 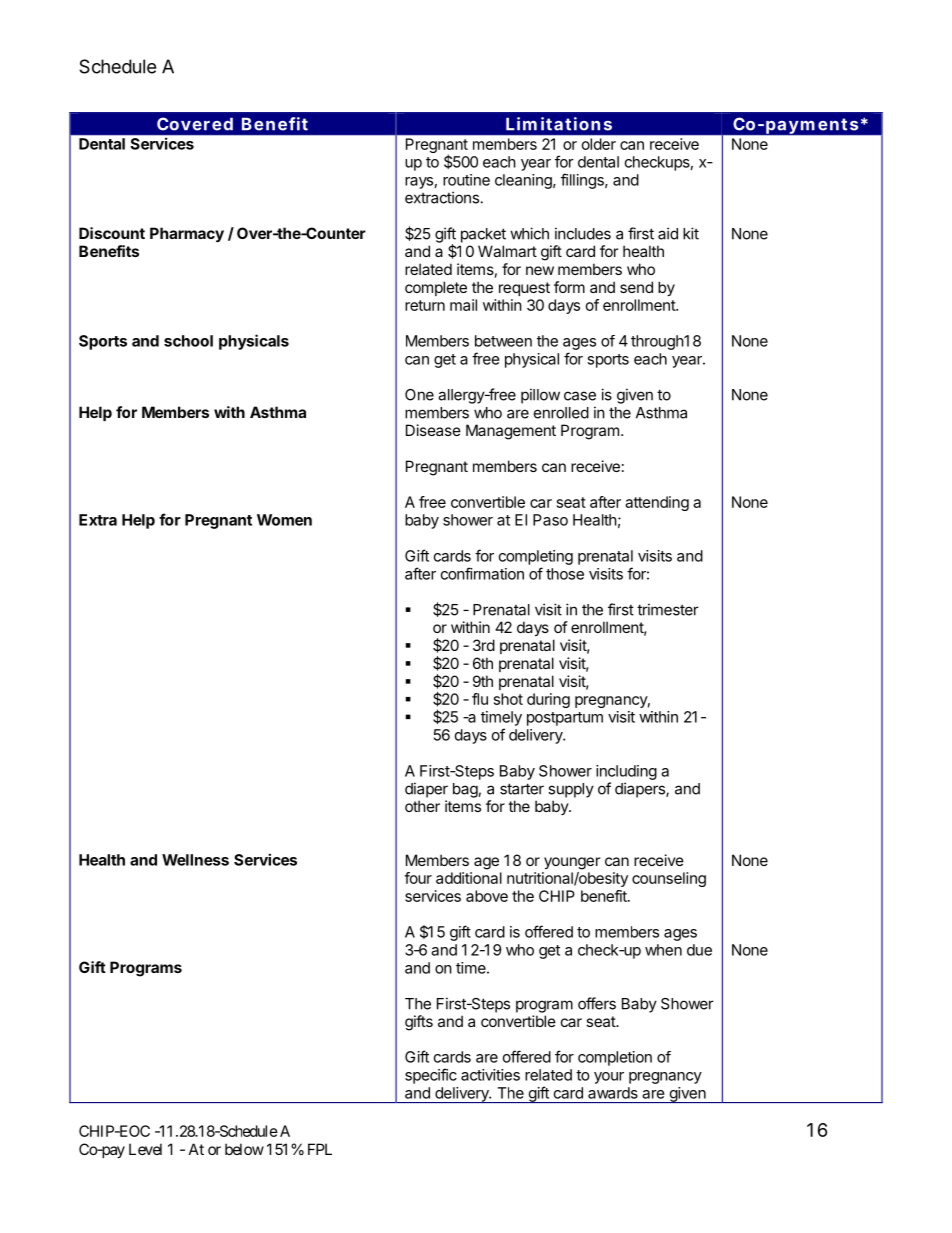 What do you see at coordinates (418, 878) in the screenshot?
I see `four` at bounding box center [418, 878].
